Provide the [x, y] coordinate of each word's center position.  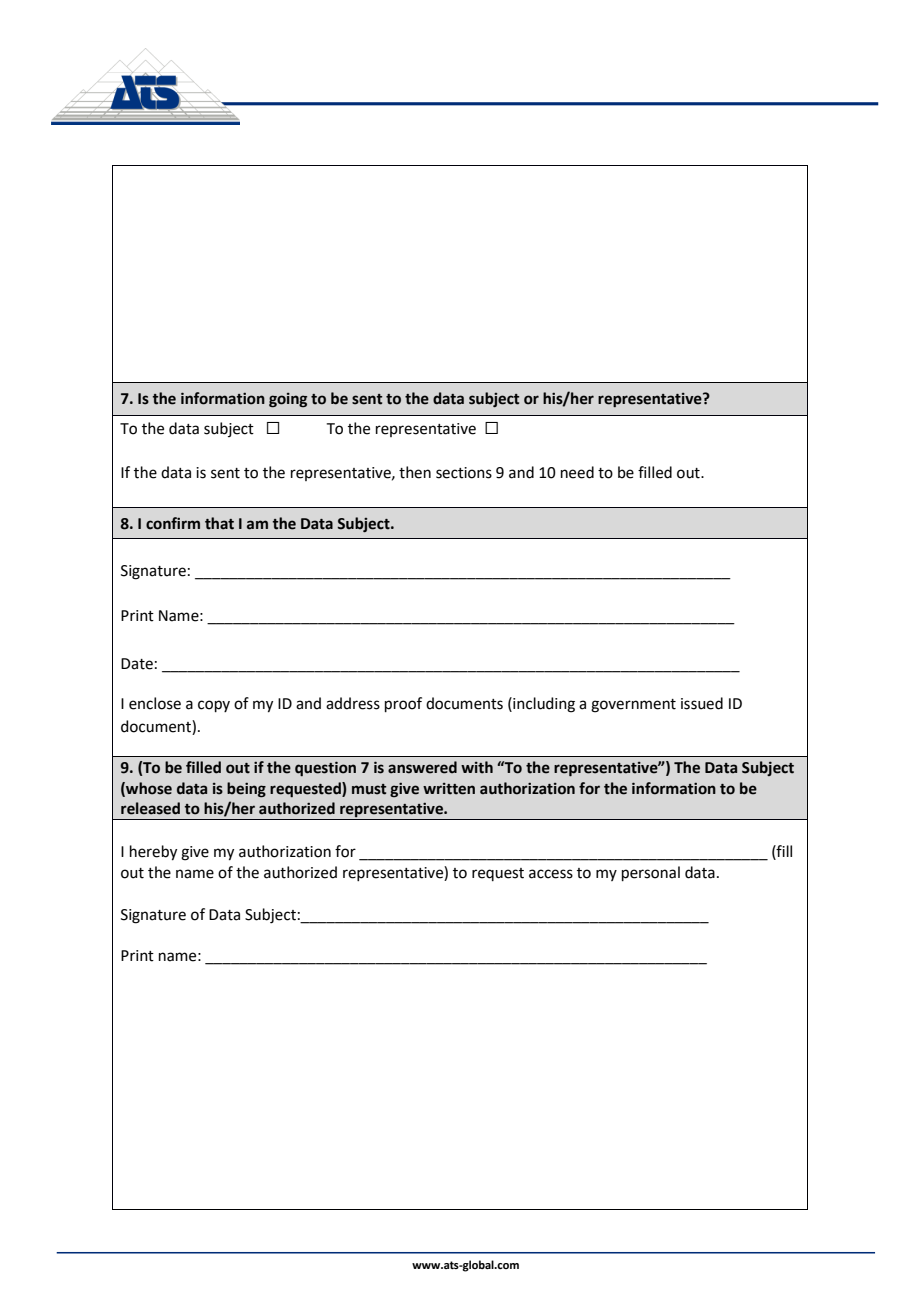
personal [651, 873]
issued [702, 703]
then [415, 472]
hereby [153, 853]
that [219, 523]
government [633, 706]
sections [464, 473]
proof [403, 704]
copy [214, 706]
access [551, 874]
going [288, 400]
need [577, 472]
